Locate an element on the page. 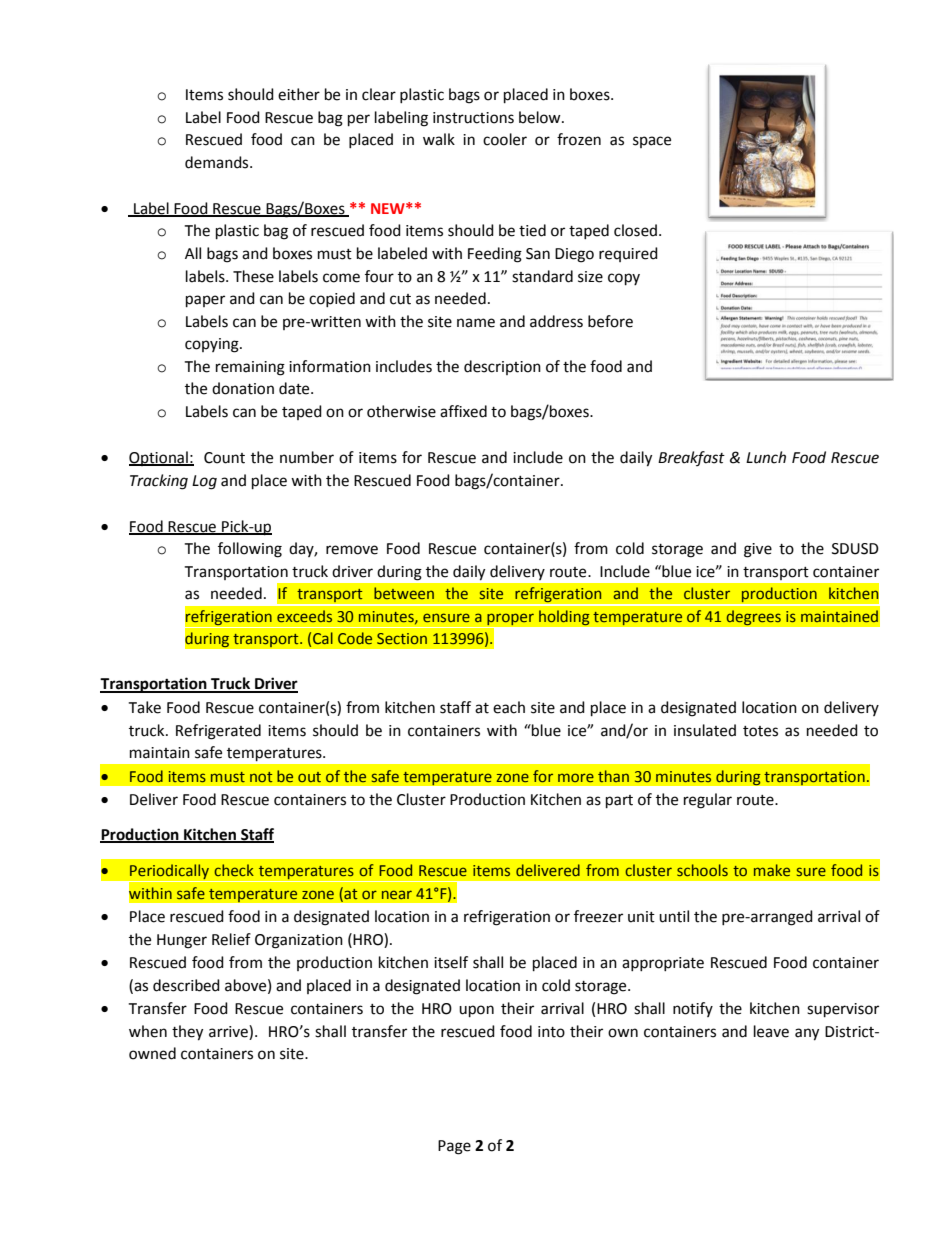 This image has height=1233, width=952. space is located at coordinates (652, 142).
